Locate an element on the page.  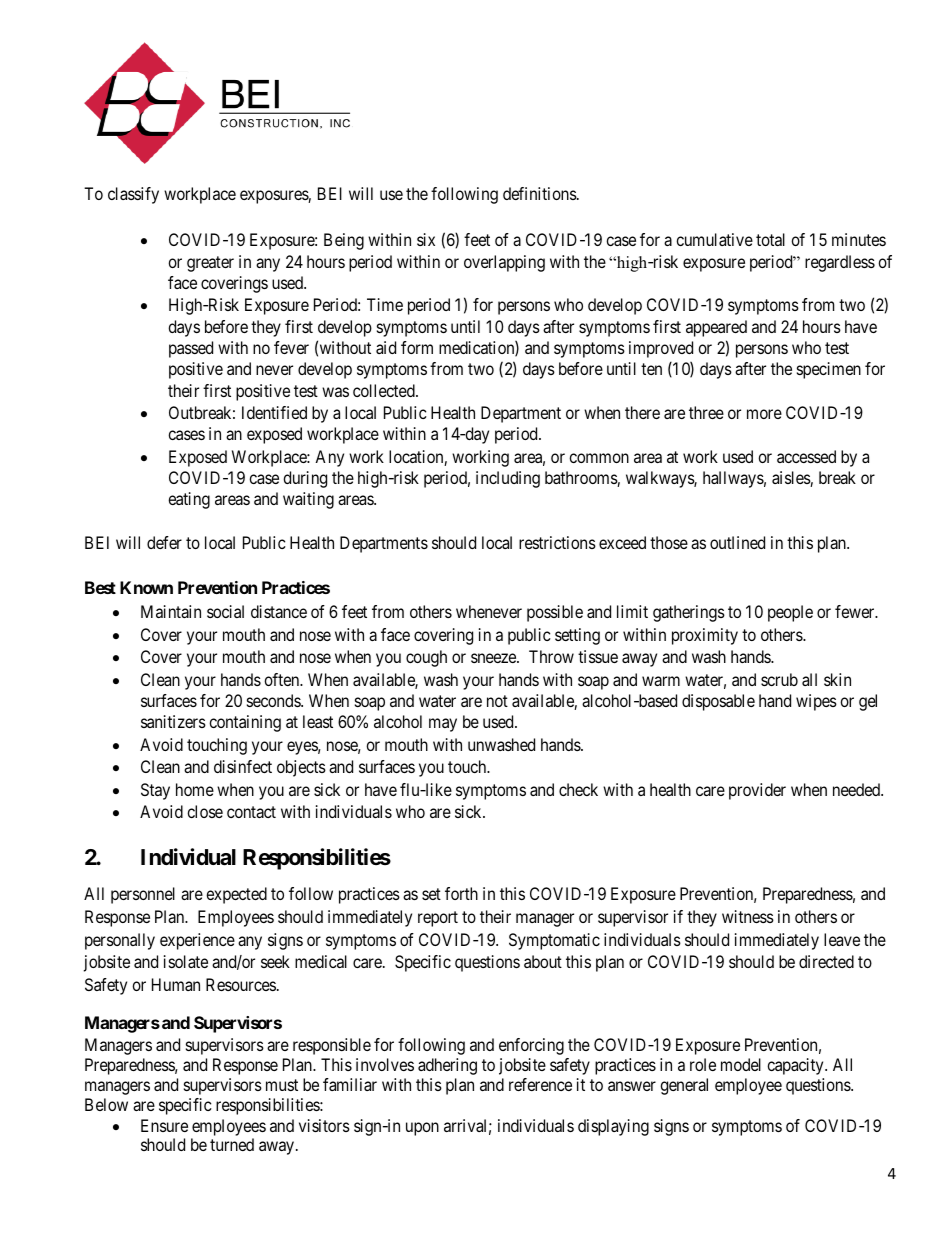
greater is located at coordinates (210, 264).
